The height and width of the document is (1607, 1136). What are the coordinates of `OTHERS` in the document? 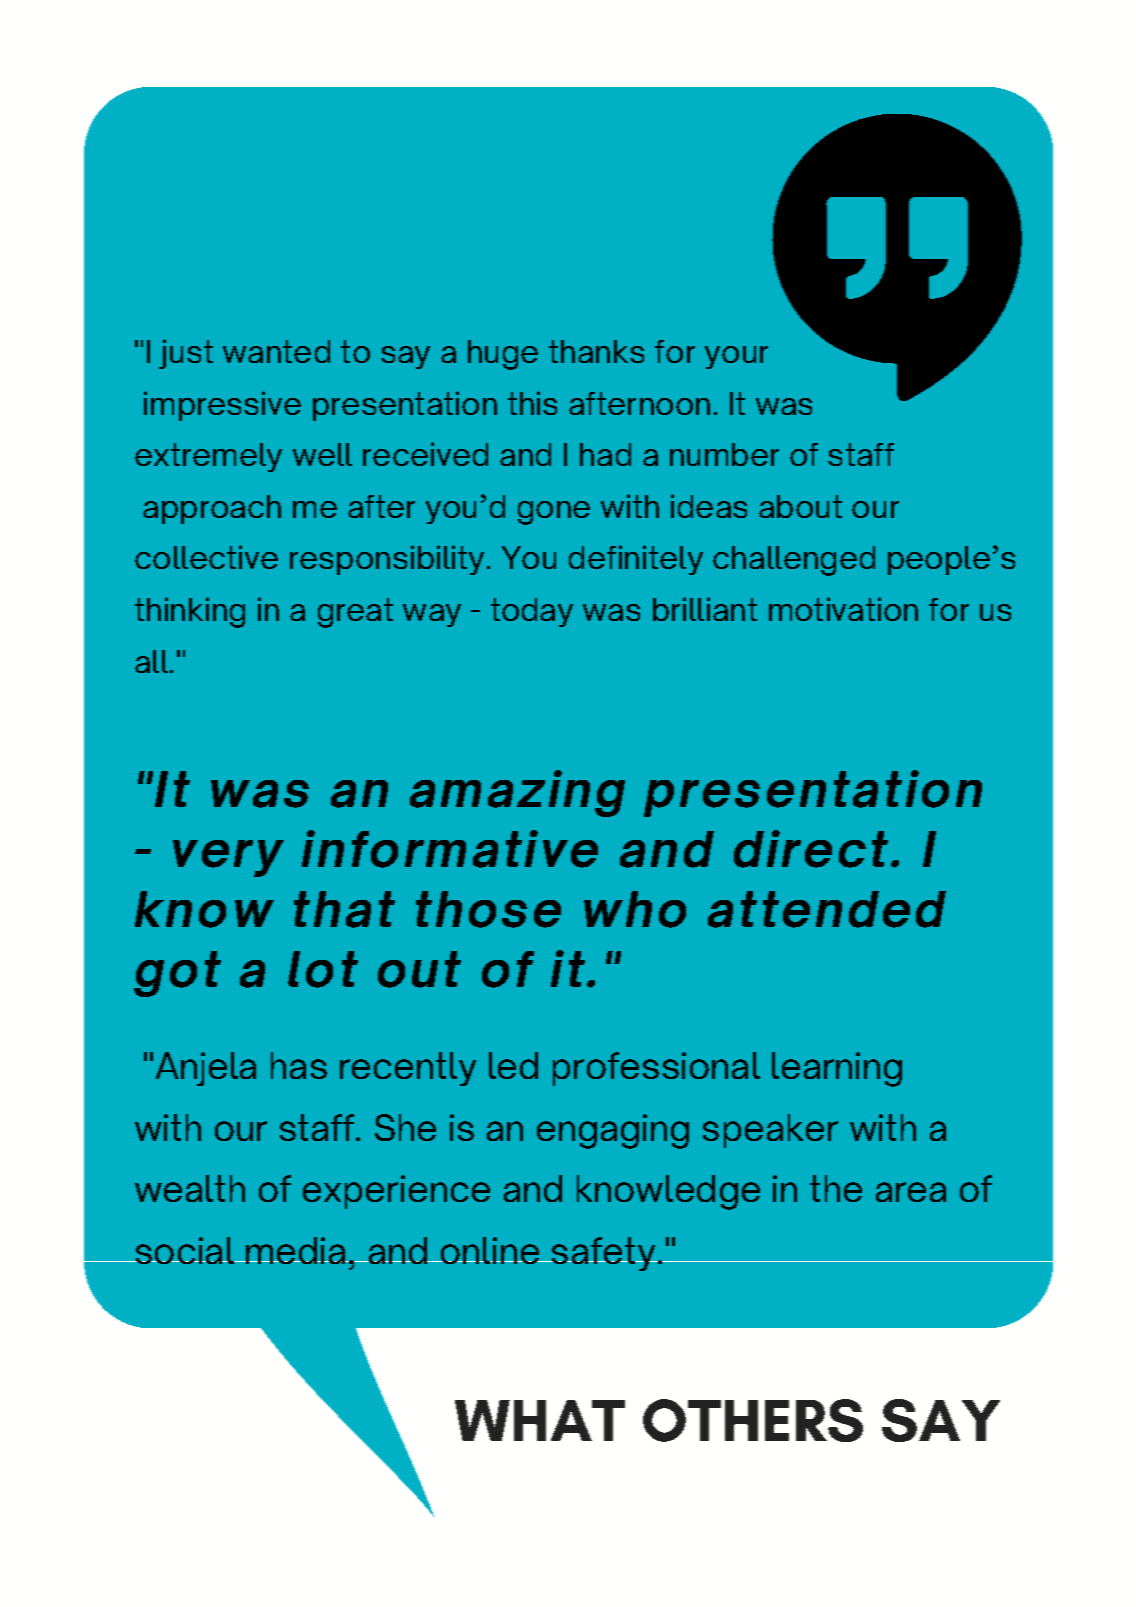 It's located at (753, 1420).
